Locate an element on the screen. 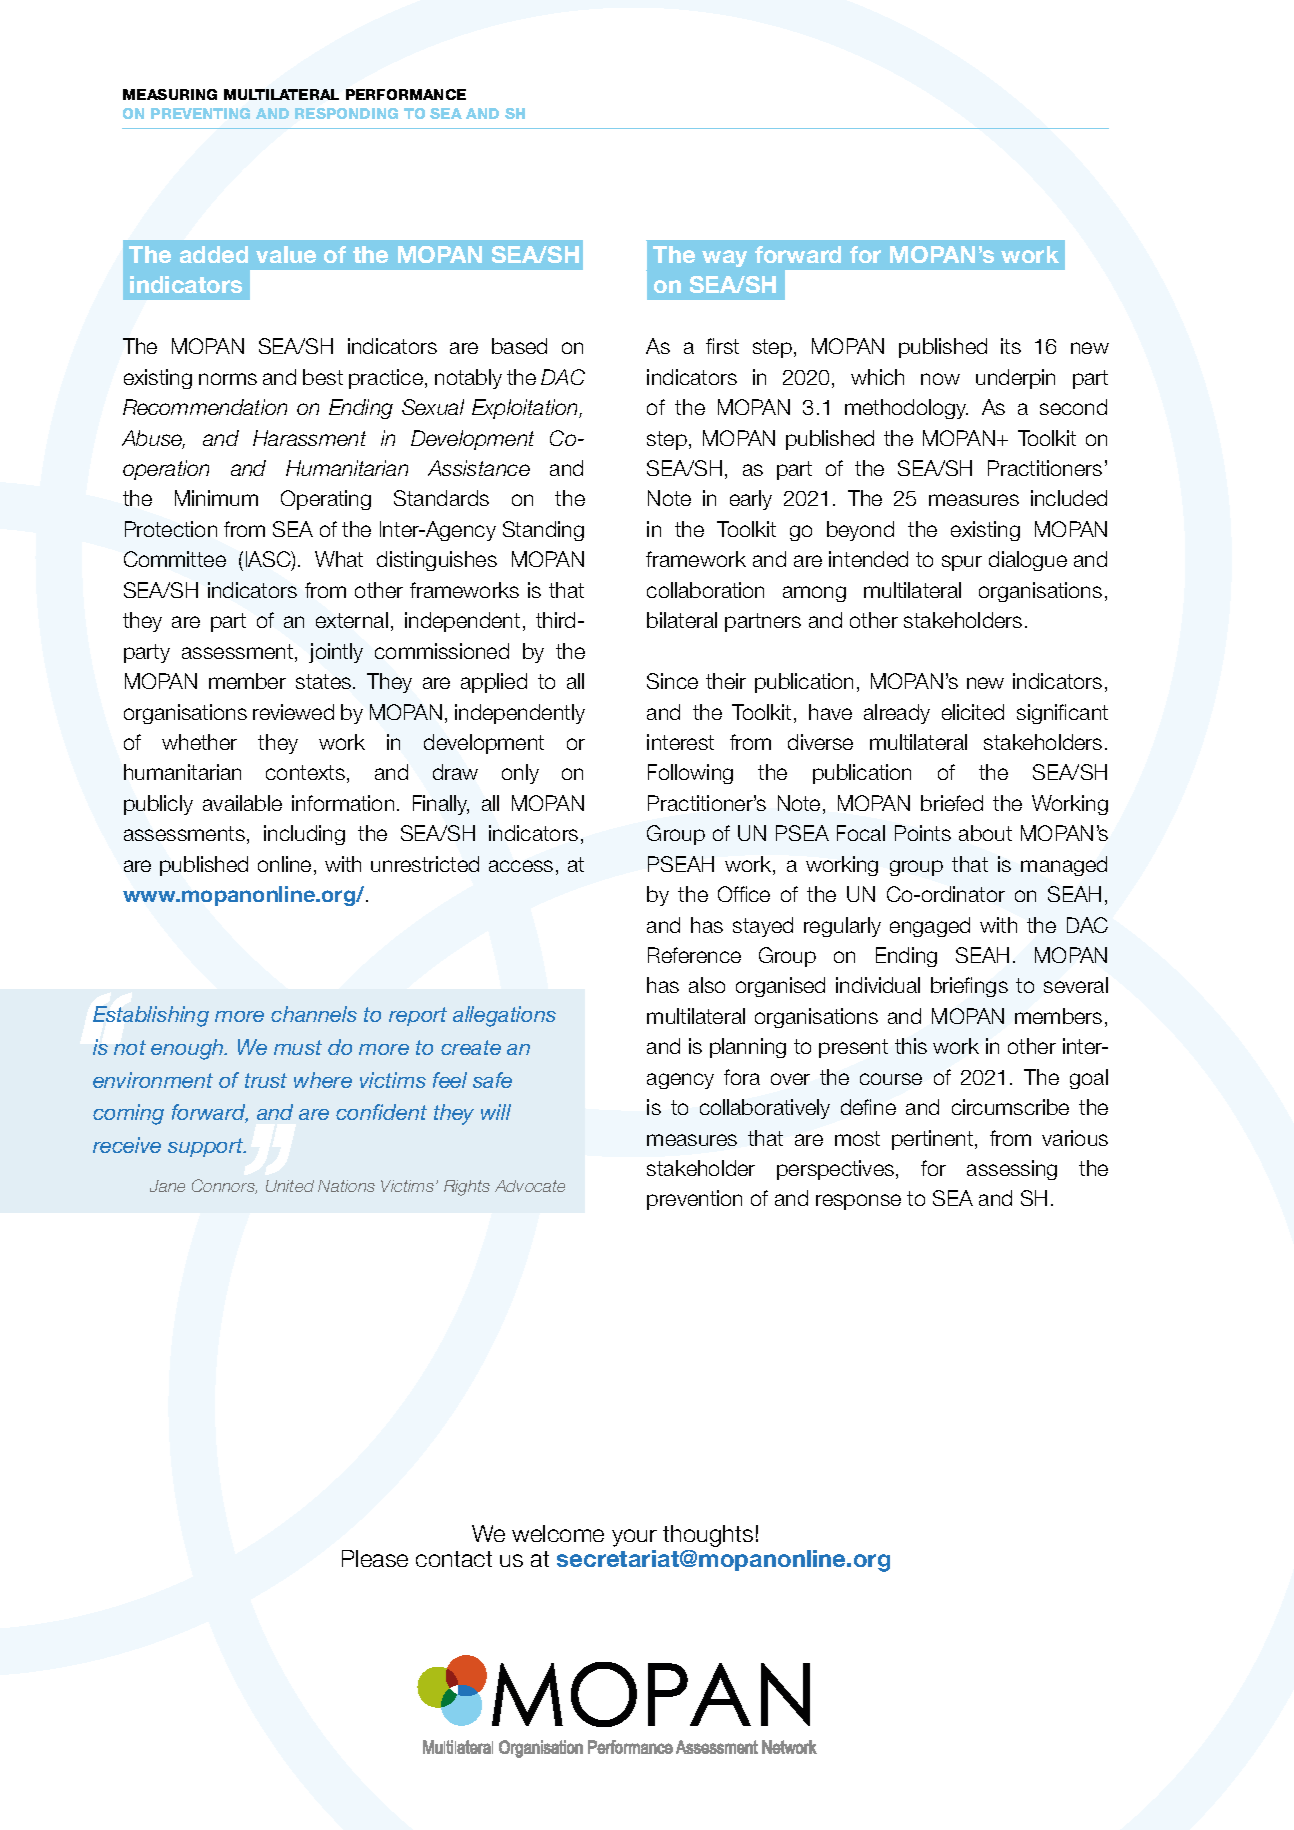 The height and width of the screenshot is (1830, 1294). its is located at coordinates (1011, 346).
